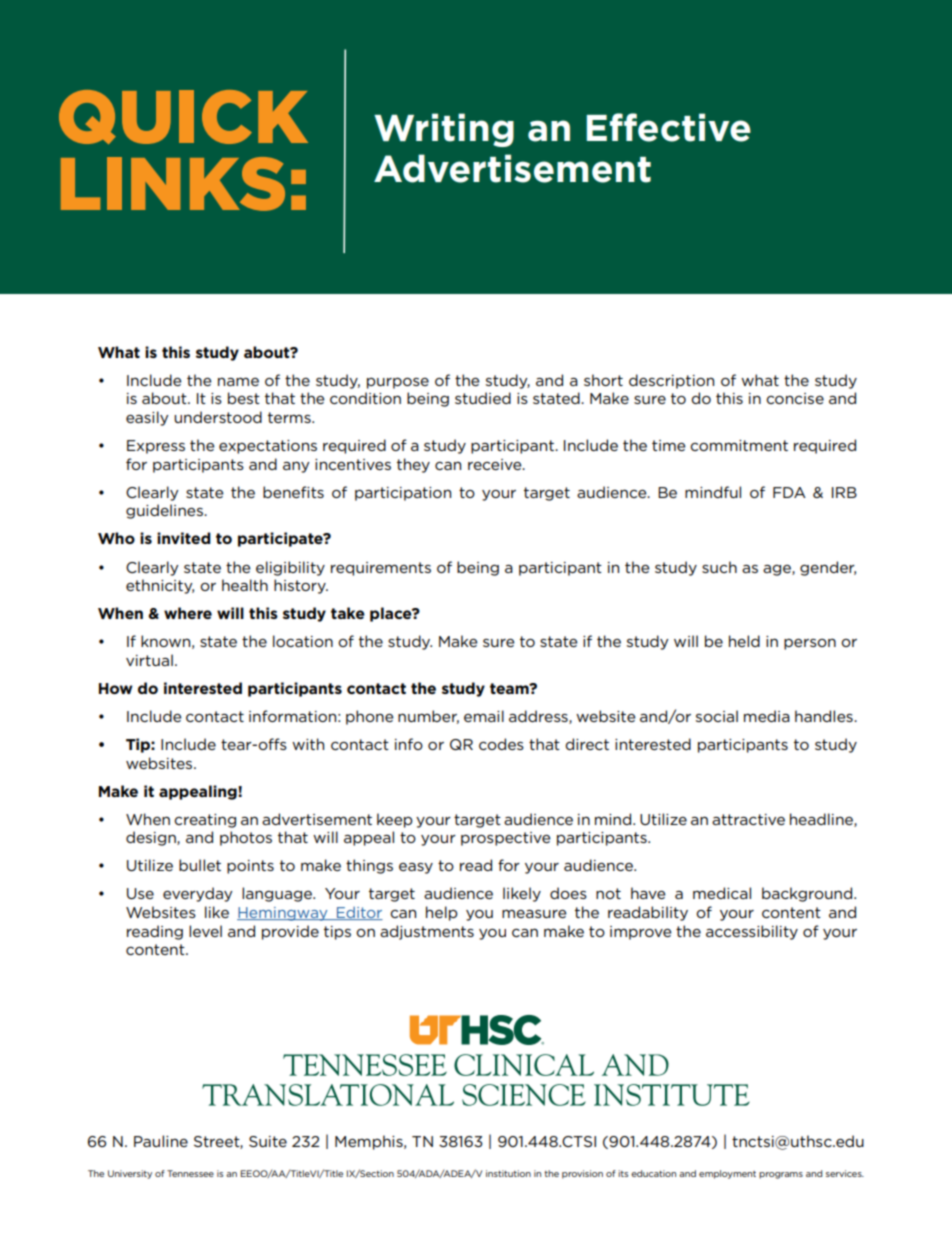 This image has height=1233, width=952. Describe the element at coordinates (161, 1141) in the image. I see `Pauline` at that location.
